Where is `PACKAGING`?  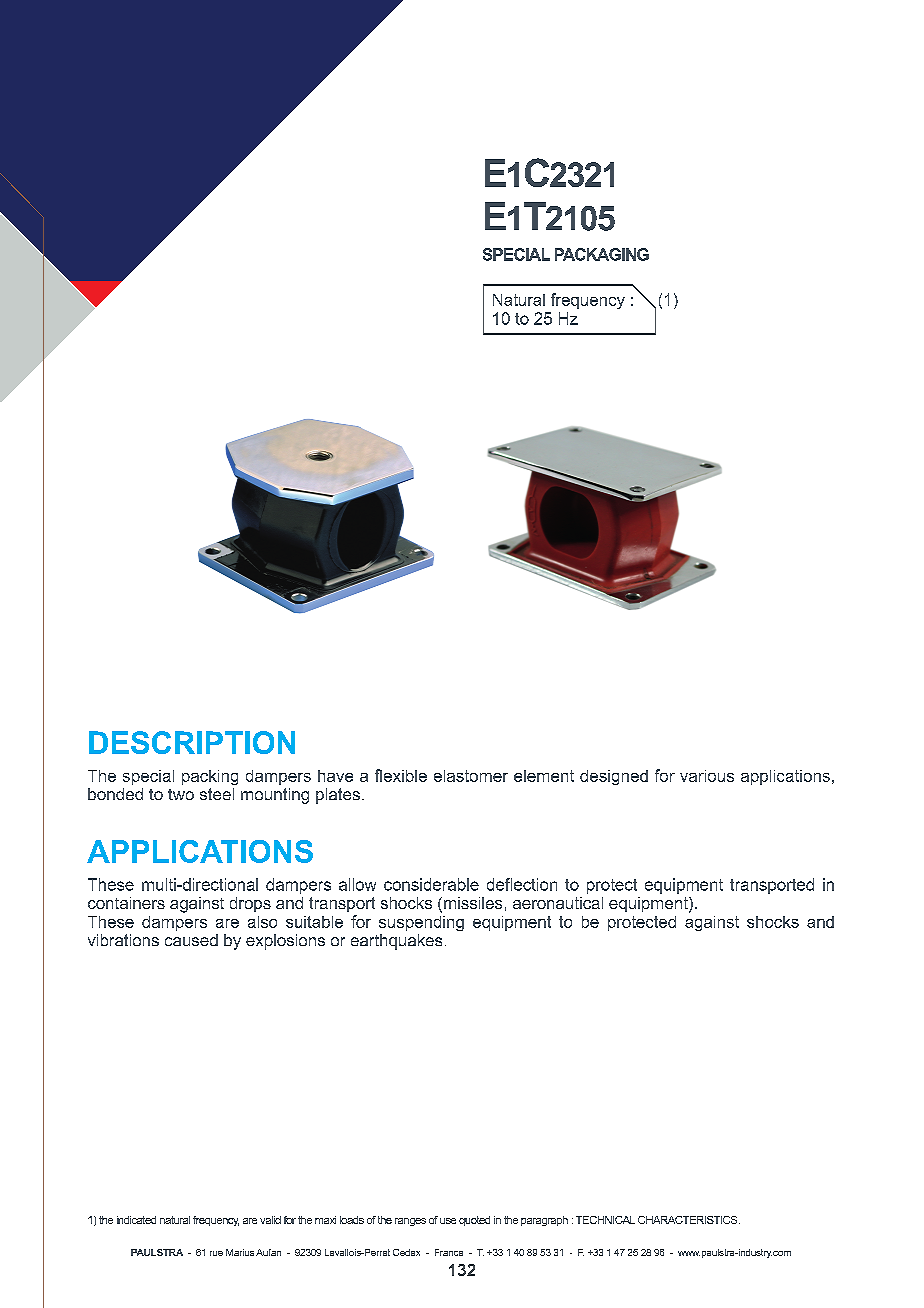 PACKAGING is located at coordinates (602, 254).
